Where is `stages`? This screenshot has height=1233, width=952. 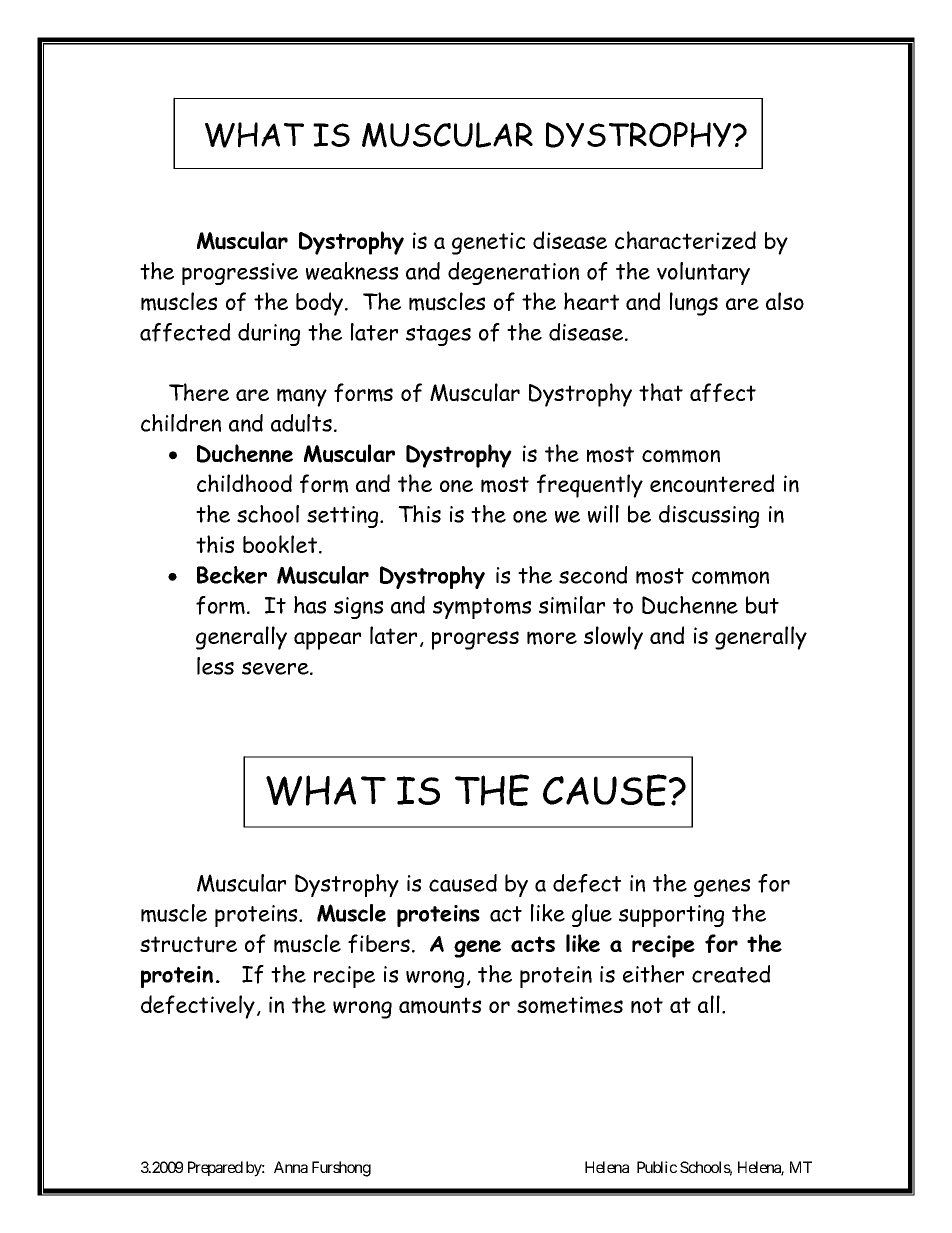 stages is located at coordinates (438, 335).
